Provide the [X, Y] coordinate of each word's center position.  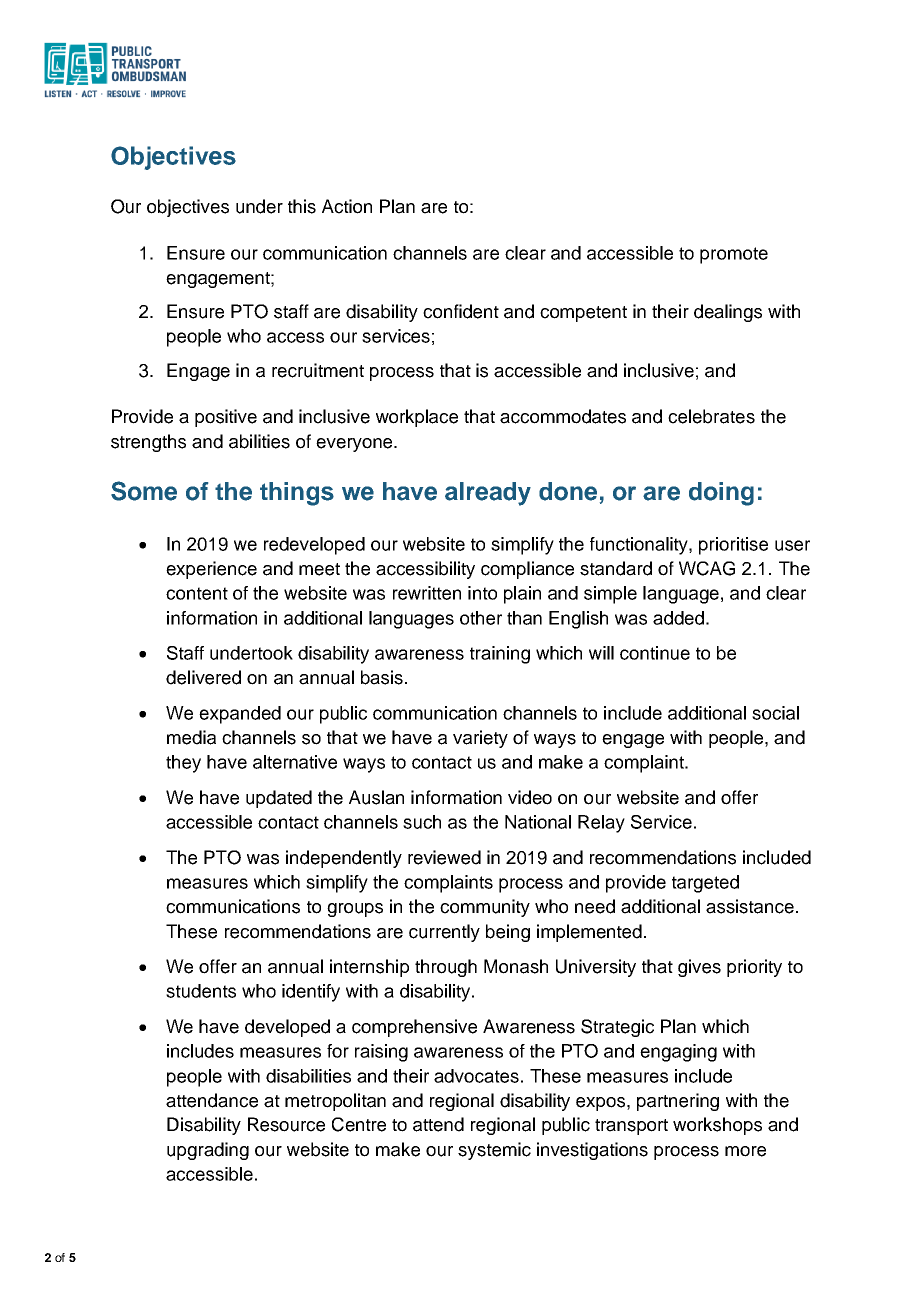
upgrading [208, 1151]
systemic [494, 1151]
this [302, 206]
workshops [717, 1126]
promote [734, 255]
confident [461, 311]
